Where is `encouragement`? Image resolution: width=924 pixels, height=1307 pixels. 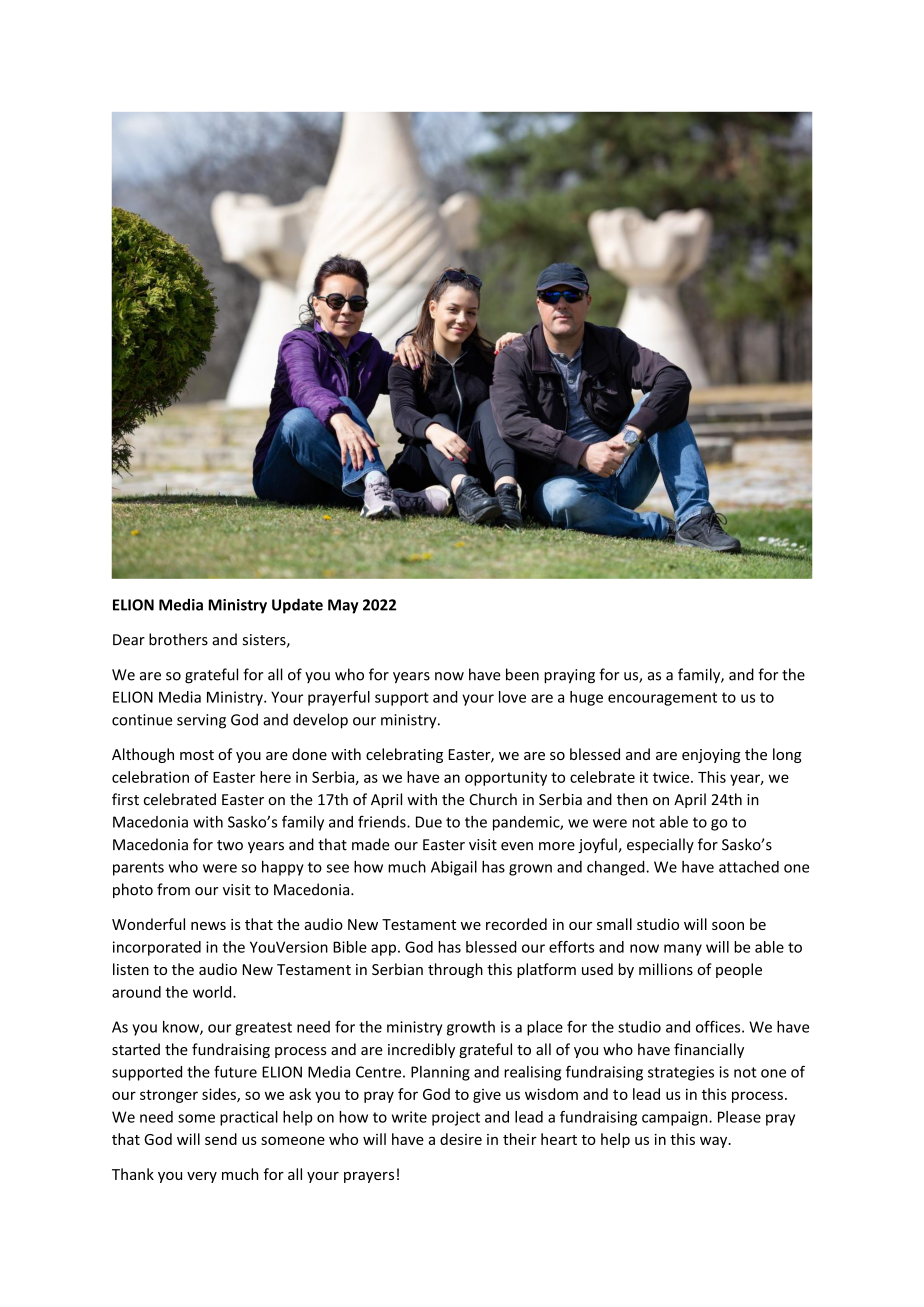 encouragement is located at coordinates (662, 699).
